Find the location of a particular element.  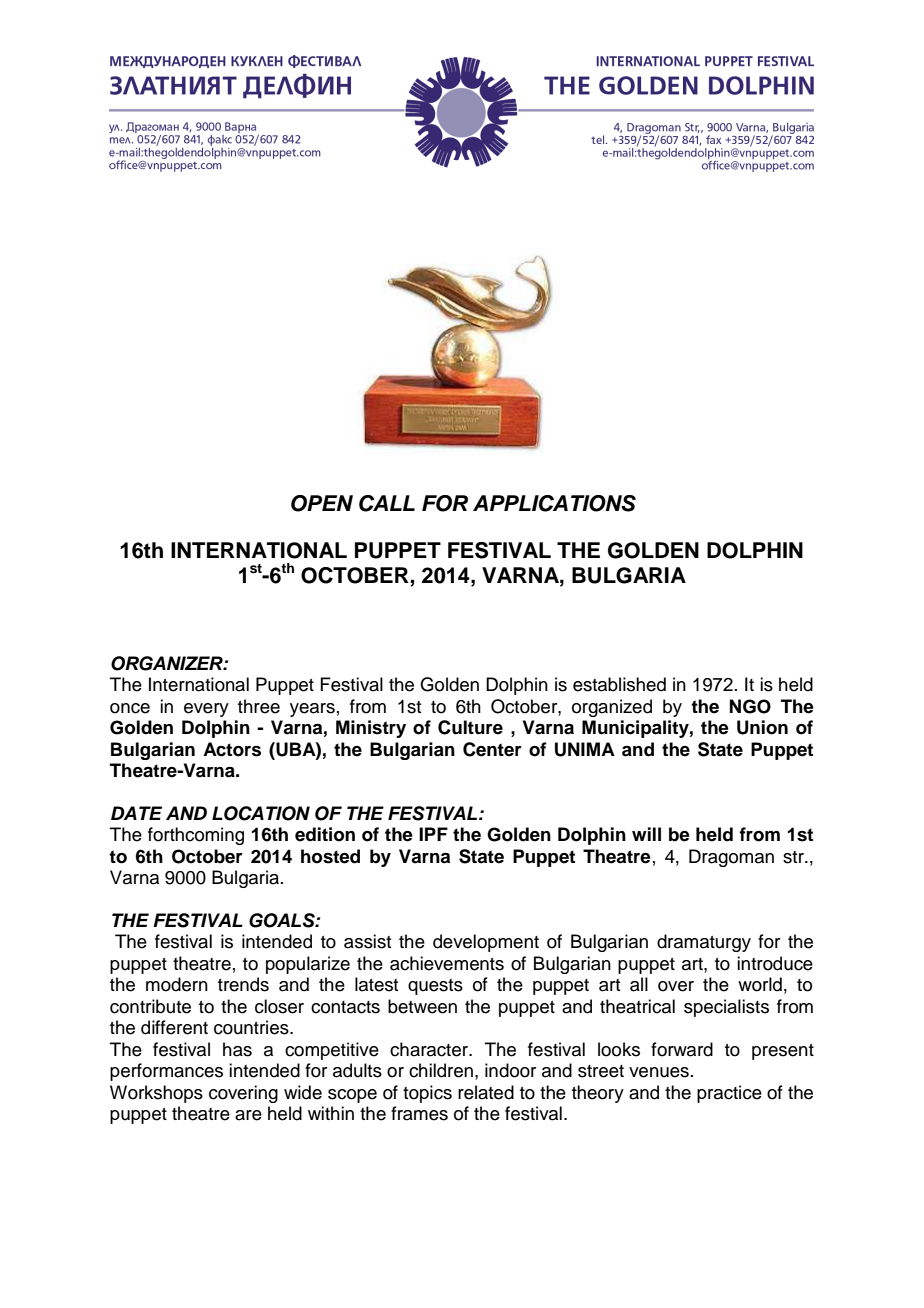

OPEN is located at coordinates (322, 503).
